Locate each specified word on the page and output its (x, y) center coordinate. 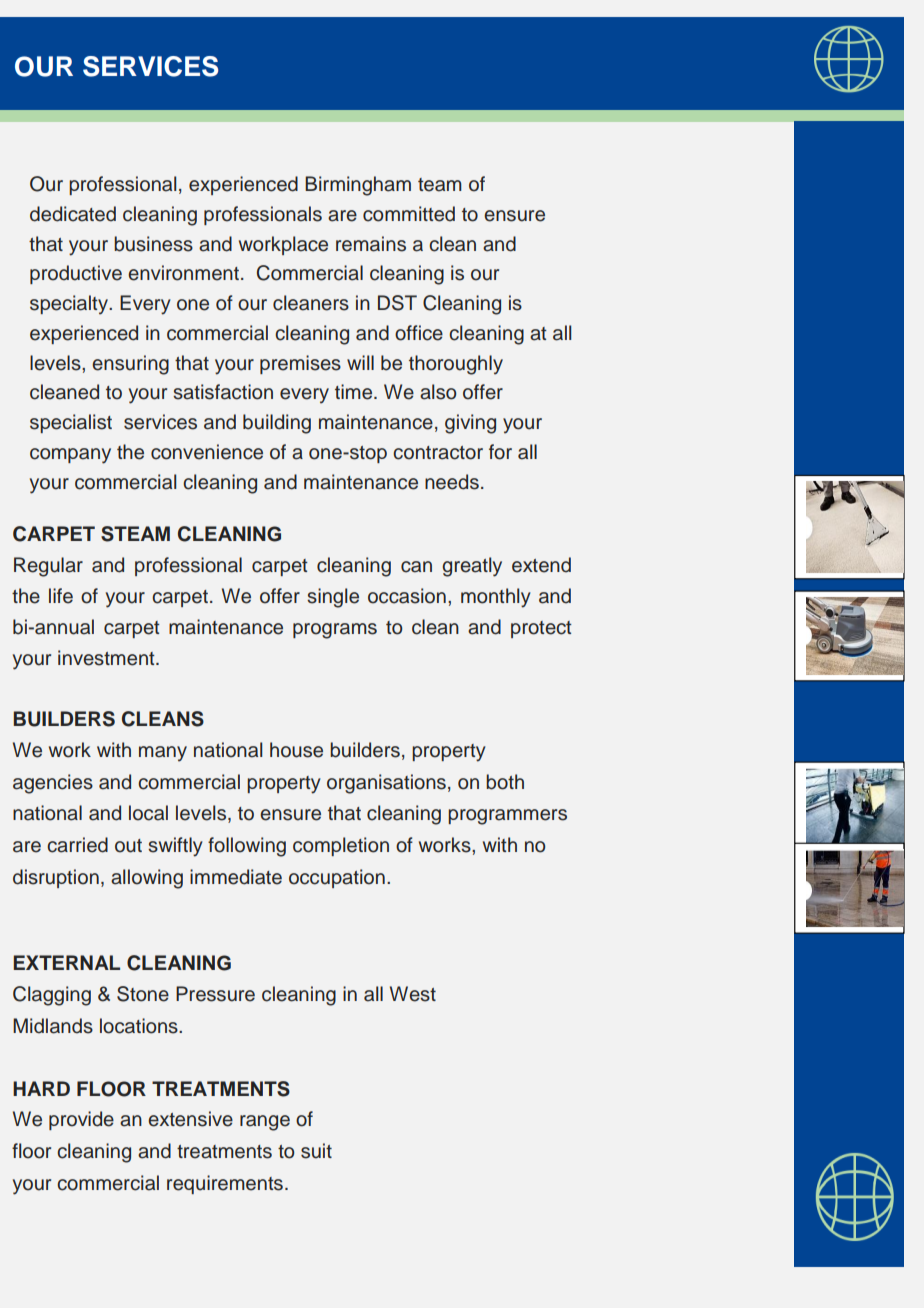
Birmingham (358, 186)
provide (81, 1120)
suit (316, 1151)
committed (409, 214)
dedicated (73, 214)
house (296, 750)
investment (107, 658)
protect (541, 629)
